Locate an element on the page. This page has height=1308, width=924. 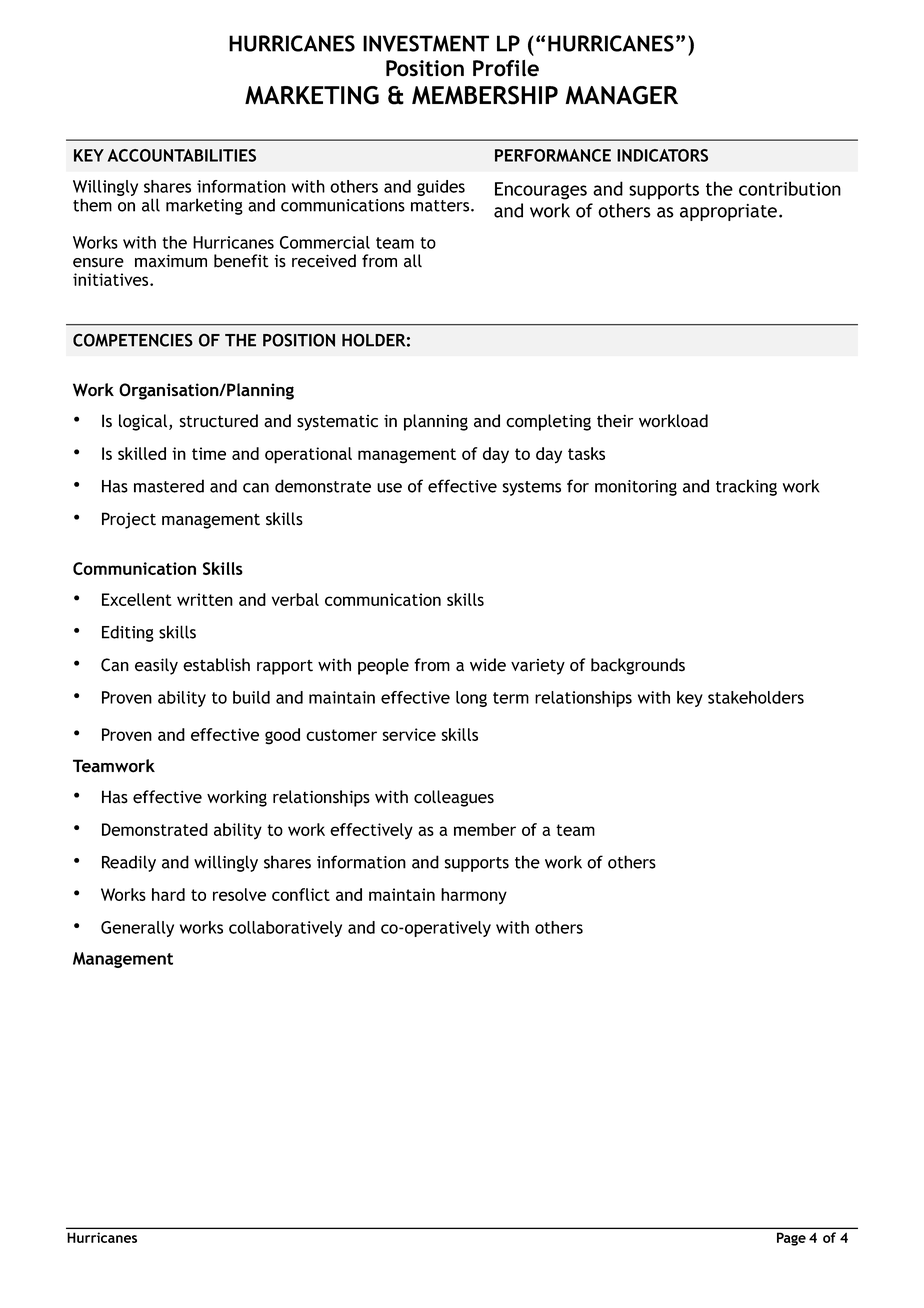
COMPETENCIES is located at coordinates (133, 340).
